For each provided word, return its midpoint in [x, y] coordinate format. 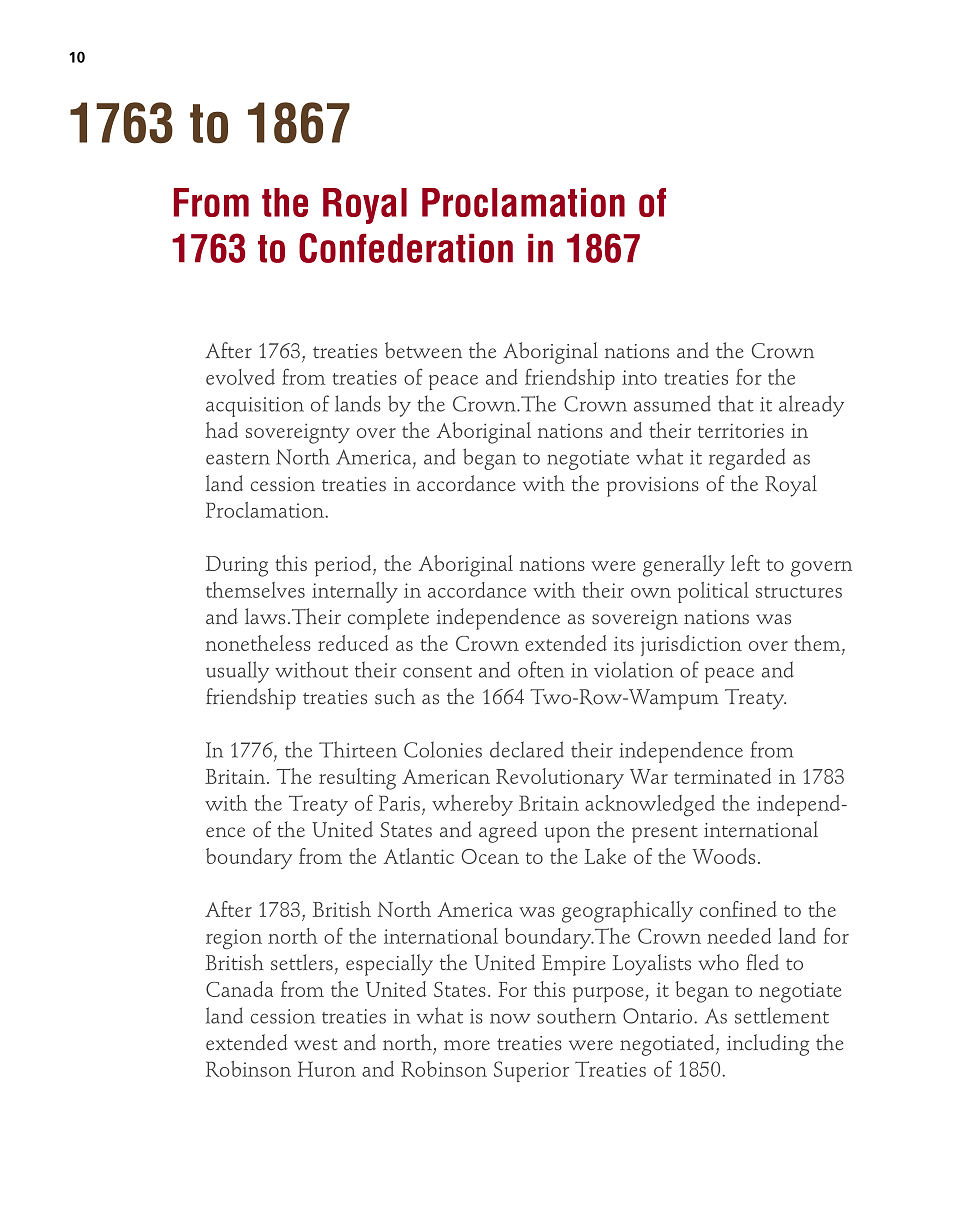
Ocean [490, 856]
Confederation [406, 248]
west [316, 1044]
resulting [357, 779]
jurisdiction [691, 645]
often [541, 669]
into [639, 377]
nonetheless [258, 643]
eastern [238, 459]
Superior [531, 1071]
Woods [723, 856]
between [423, 350]
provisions [653, 487]
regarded [747, 459]
